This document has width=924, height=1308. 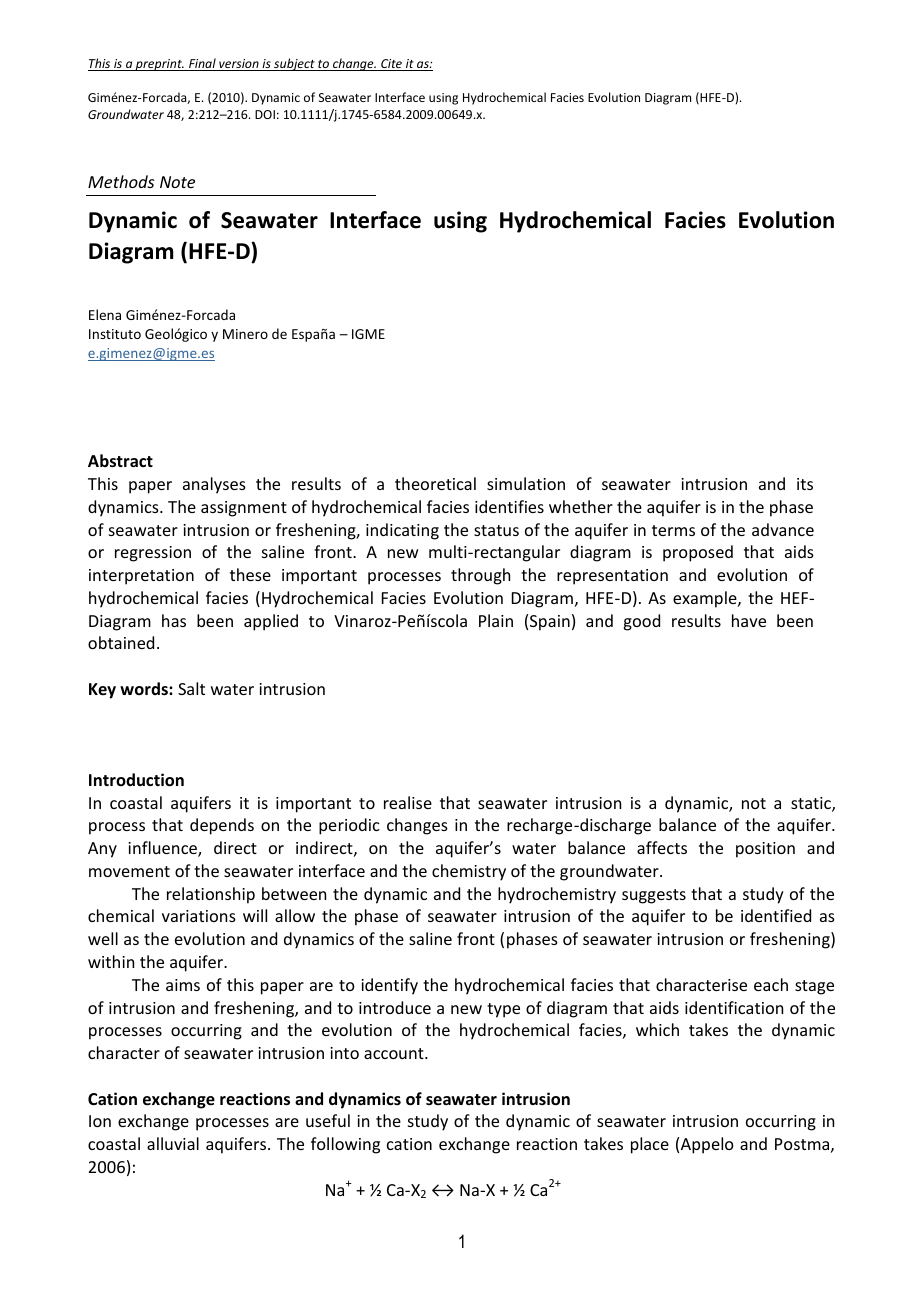 I want to click on Plain, so click(x=496, y=620).
